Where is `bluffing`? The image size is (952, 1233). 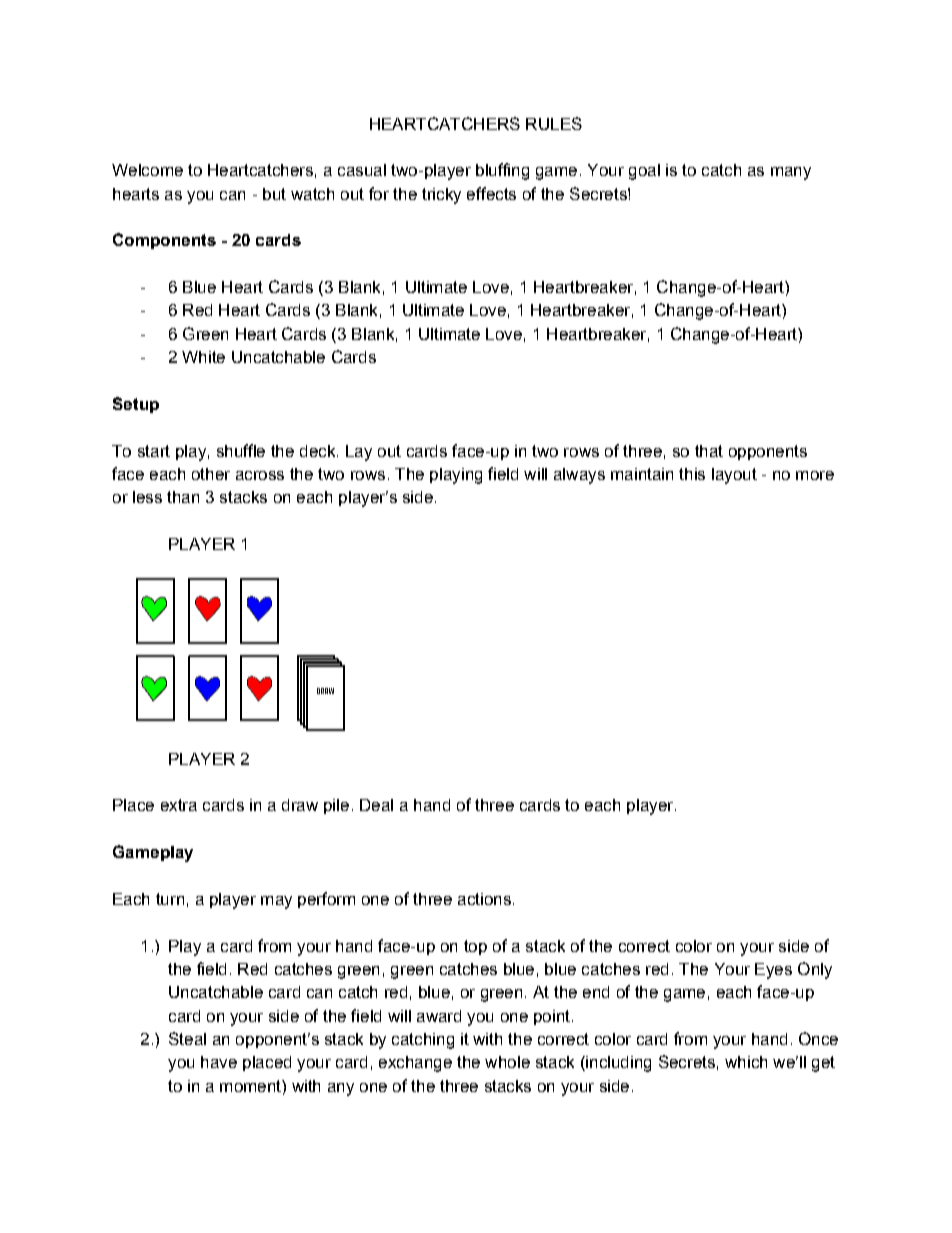 bluffing is located at coordinates (502, 171).
